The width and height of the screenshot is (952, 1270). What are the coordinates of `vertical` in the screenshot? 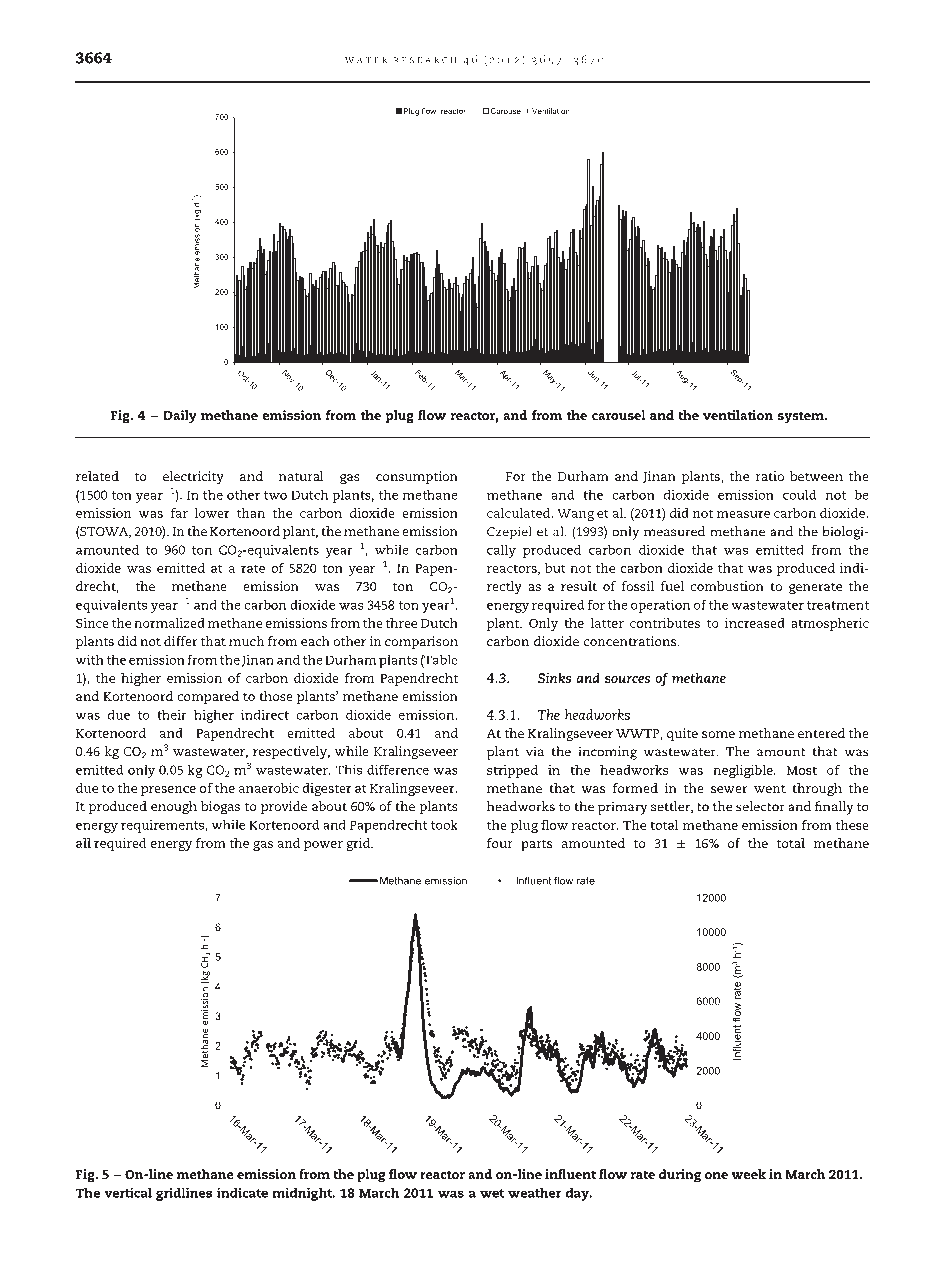 It's located at (128, 1193).
